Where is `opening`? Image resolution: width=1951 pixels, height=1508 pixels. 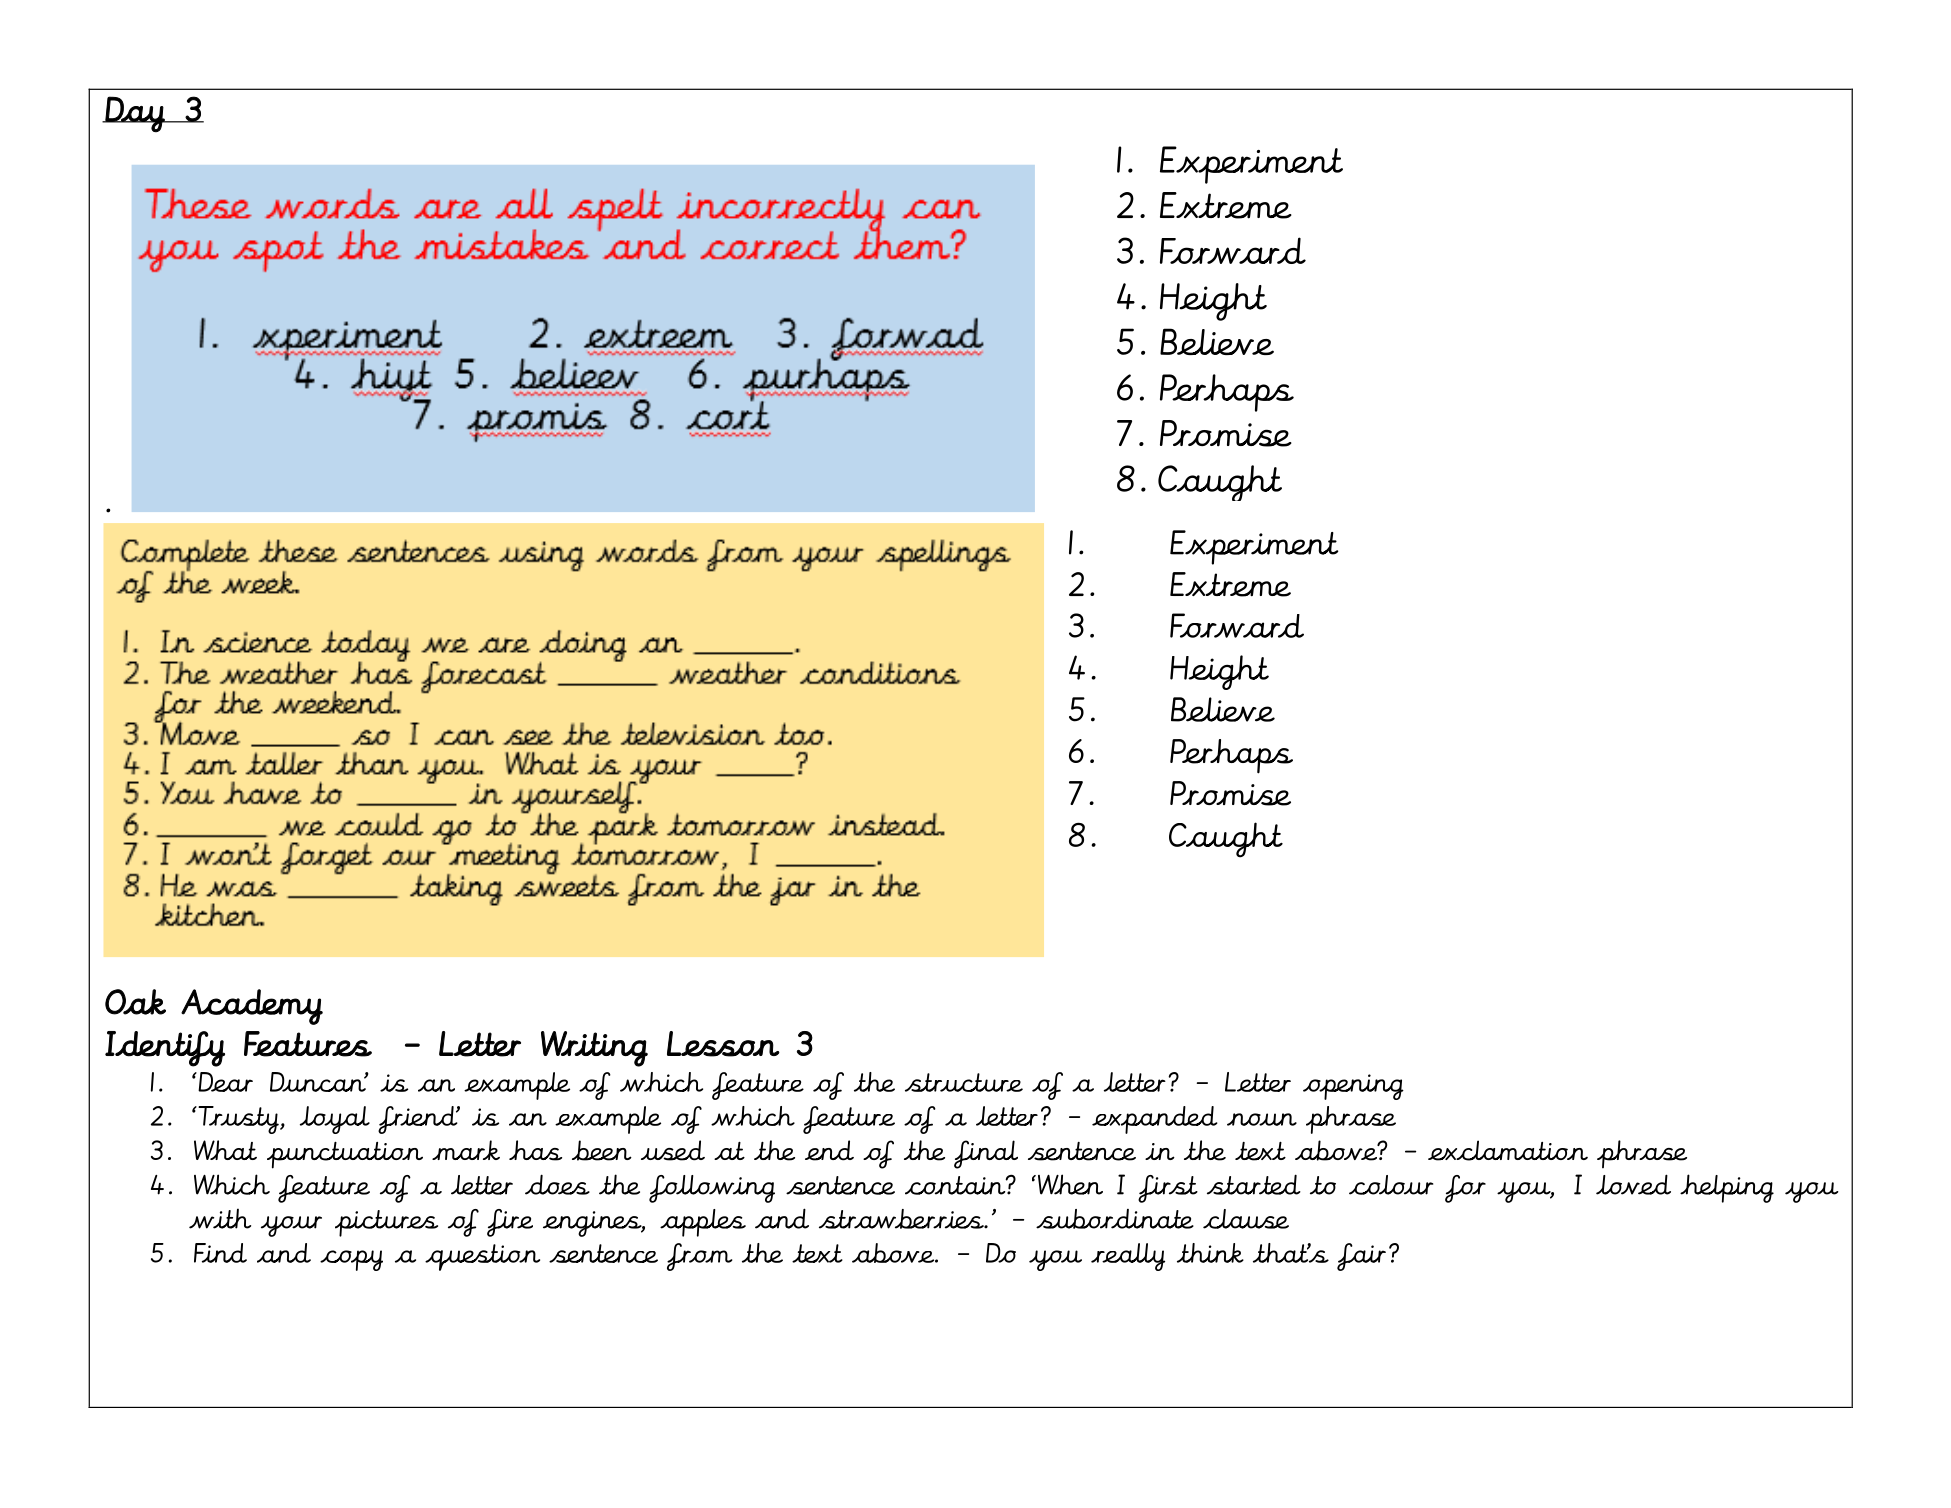 opening is located at coordinates (1353, 1087).
